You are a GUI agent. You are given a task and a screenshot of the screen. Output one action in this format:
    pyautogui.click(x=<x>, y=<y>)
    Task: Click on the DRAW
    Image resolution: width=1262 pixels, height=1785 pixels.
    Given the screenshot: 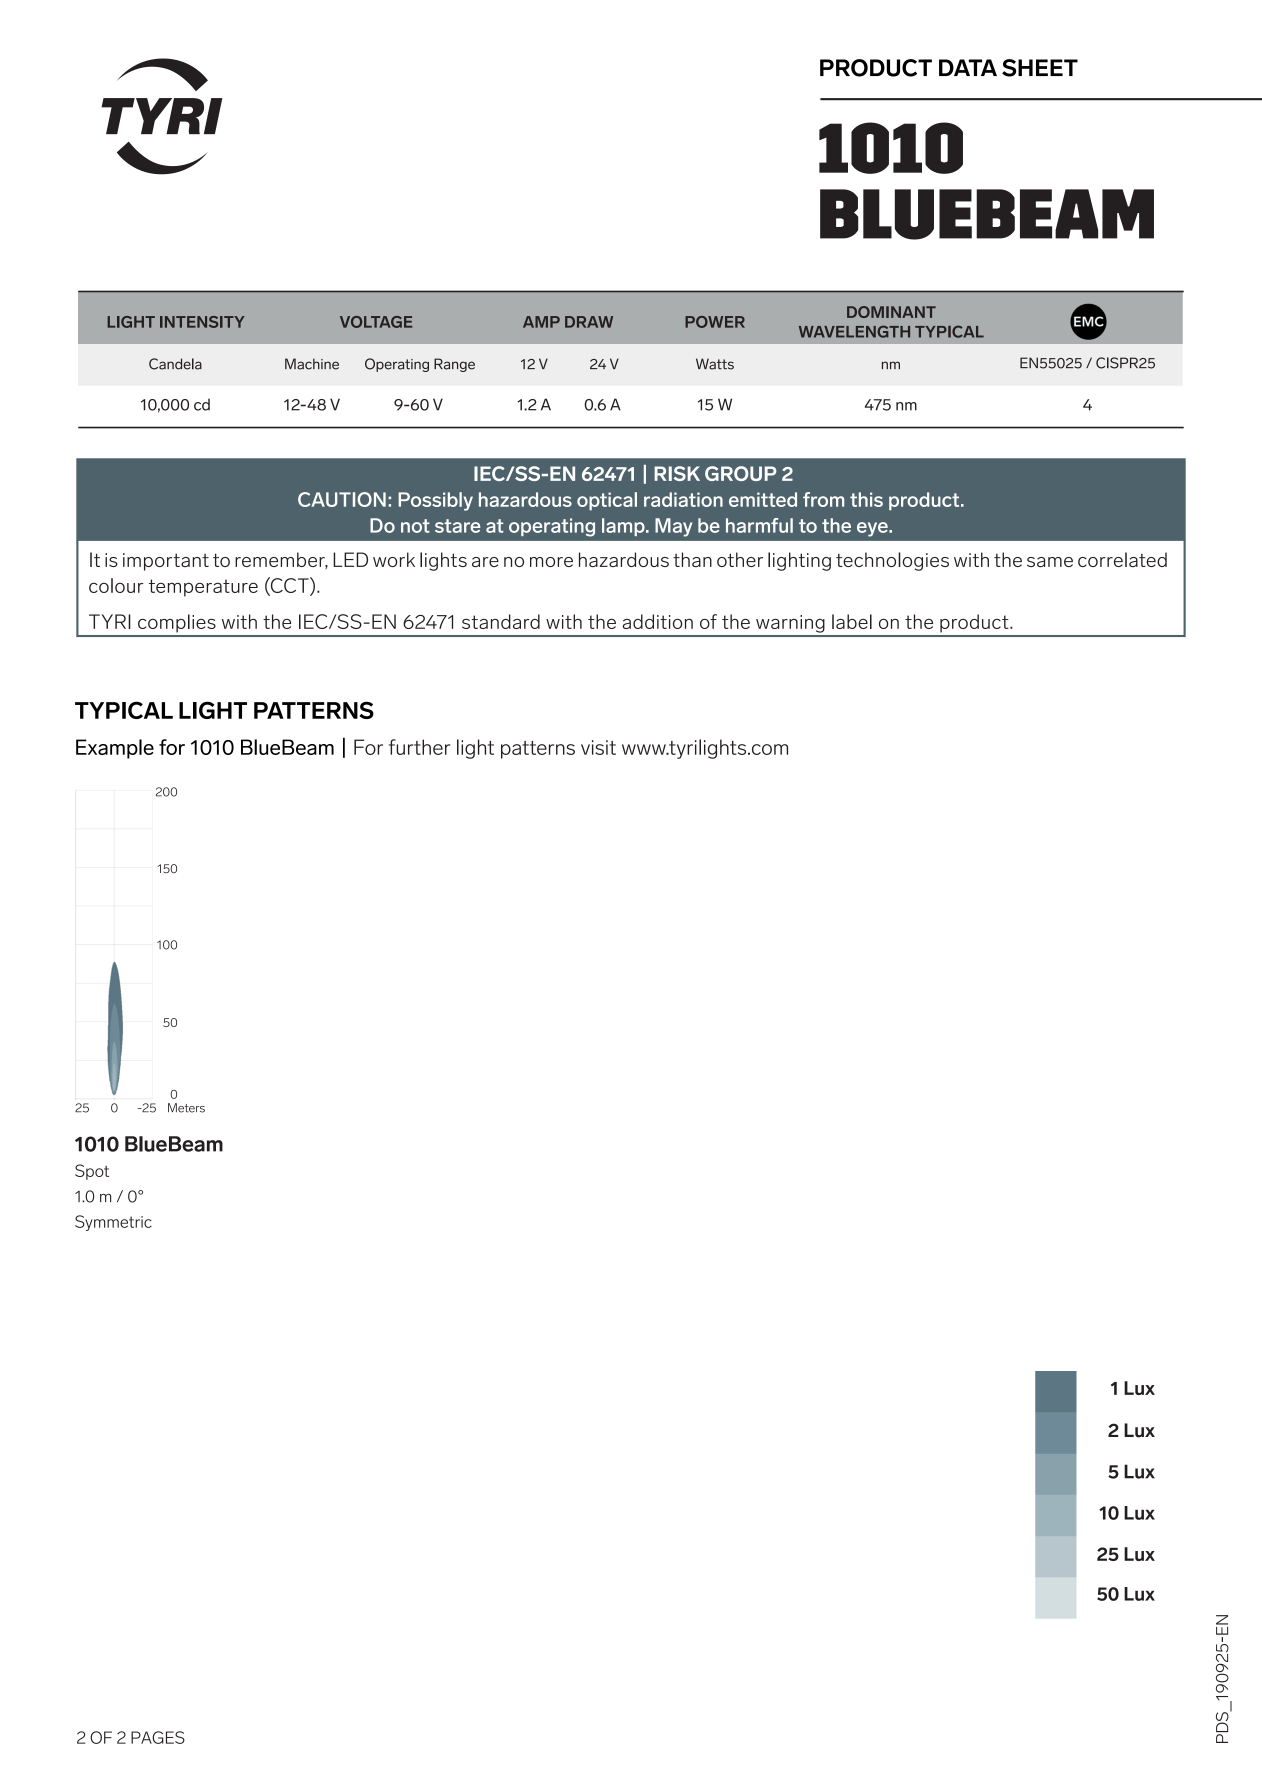 What is the action you would take?
    pyautogui.click(x=589, y=322)
